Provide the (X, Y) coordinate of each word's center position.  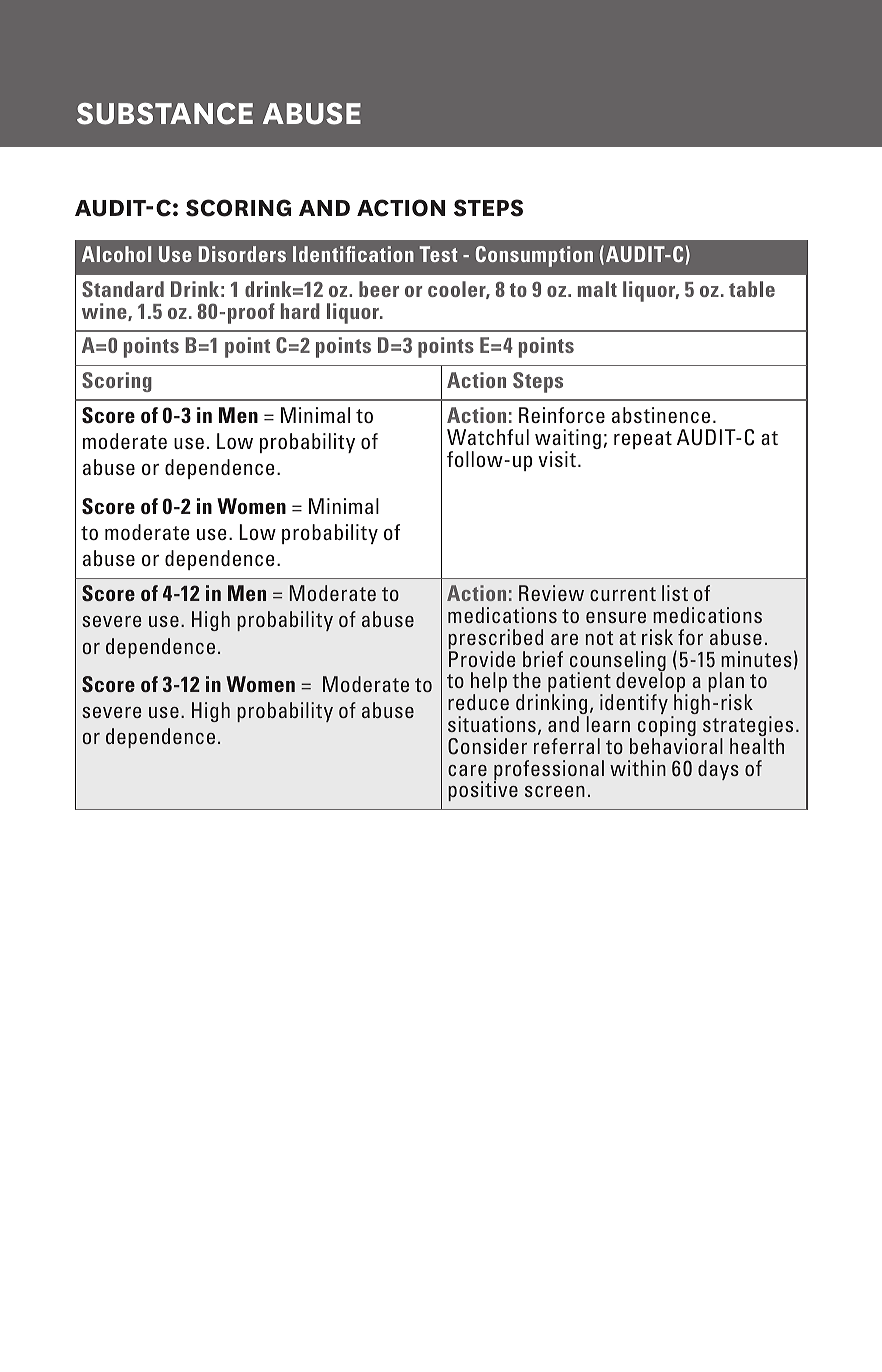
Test (438, 254)
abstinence (661, 415)
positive (483, 791)
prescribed (496, 640)
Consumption (534, 256)
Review (551, 593)
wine (105, 312)
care (467, 770)
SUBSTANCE (165, 114)
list (675, 593)
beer (379, 289)
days (718, 770)
